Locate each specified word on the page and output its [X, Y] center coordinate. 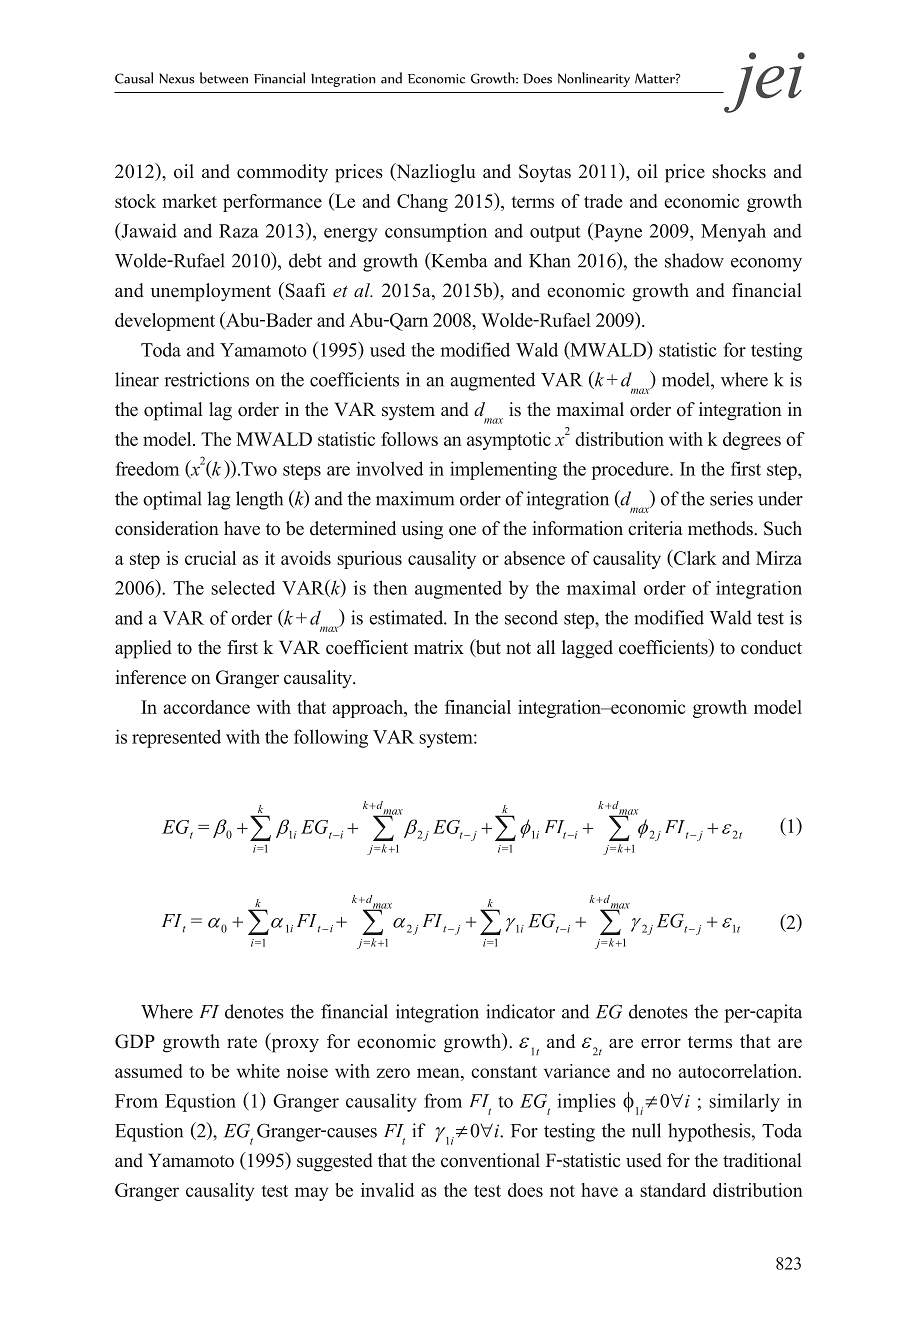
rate [242, 1042]
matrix [439, 647]
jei [763, 82]
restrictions [206, 379]
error [661, 1044]
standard [673, 1190]
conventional [490, 1160]
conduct [771, 647]
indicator [520, 1011]
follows [409, 439]
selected [243, 587]
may [311, 1194]
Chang [422, 203]
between [224, 78]
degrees [752, 441]
